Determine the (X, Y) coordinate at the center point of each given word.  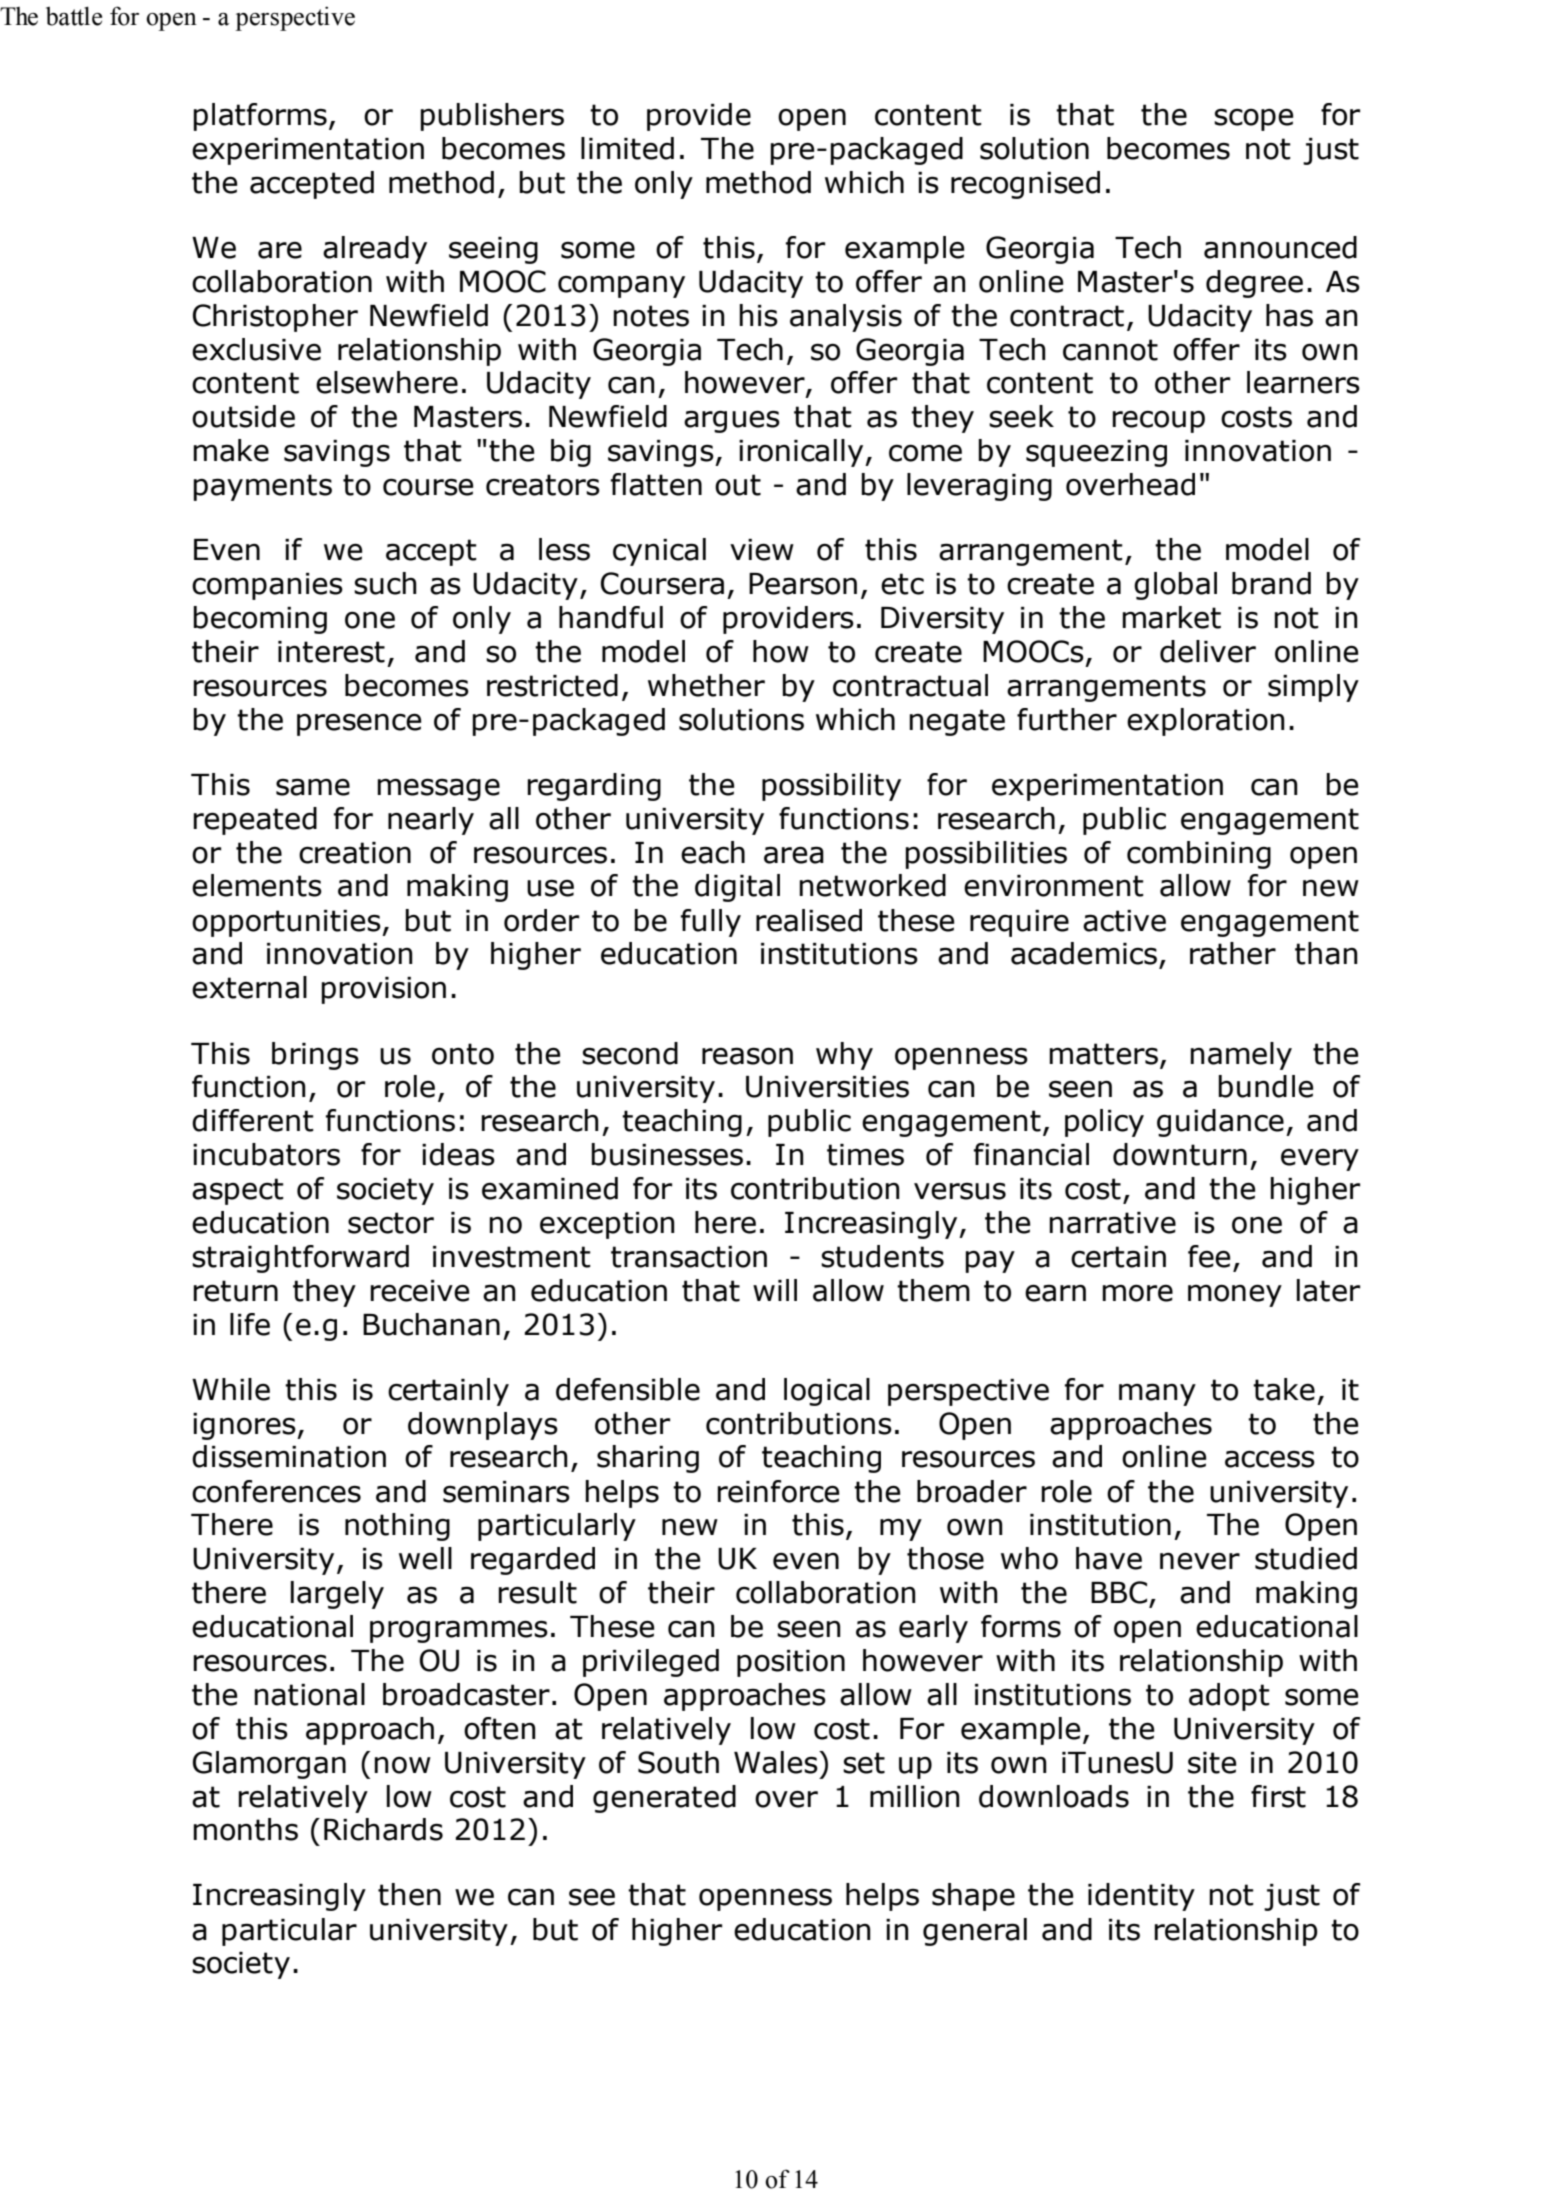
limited (627, 148)
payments (262, 487)
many (1157, 1394)
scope (1253, 120)
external (249, 987)
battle (74, 16)
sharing (648, 1459)
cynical (659, 552)
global (1175, 586)
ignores (245, 1426)
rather (1233, 953)
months (245, 1829)
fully (711, 923)
